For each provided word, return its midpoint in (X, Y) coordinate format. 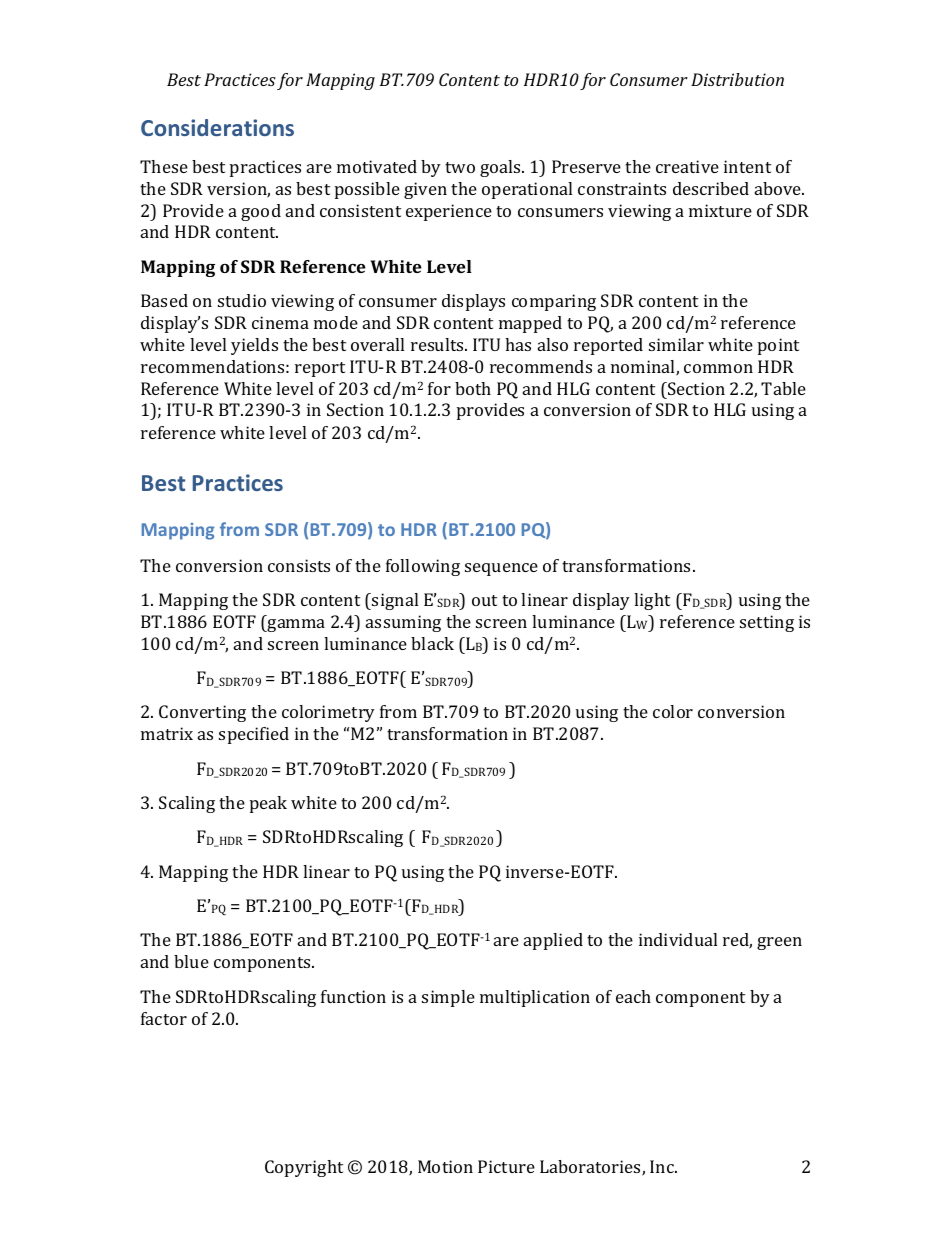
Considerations (217, 127)
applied (553, 941)
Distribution (737, 79)
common (718, 368)
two (460, 167)
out (484, 600)
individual (678, 939)
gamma (295, 625)
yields (254, 346)
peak (268, 804)
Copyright (304, 1168)
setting (767, 623)
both (473, 388)
